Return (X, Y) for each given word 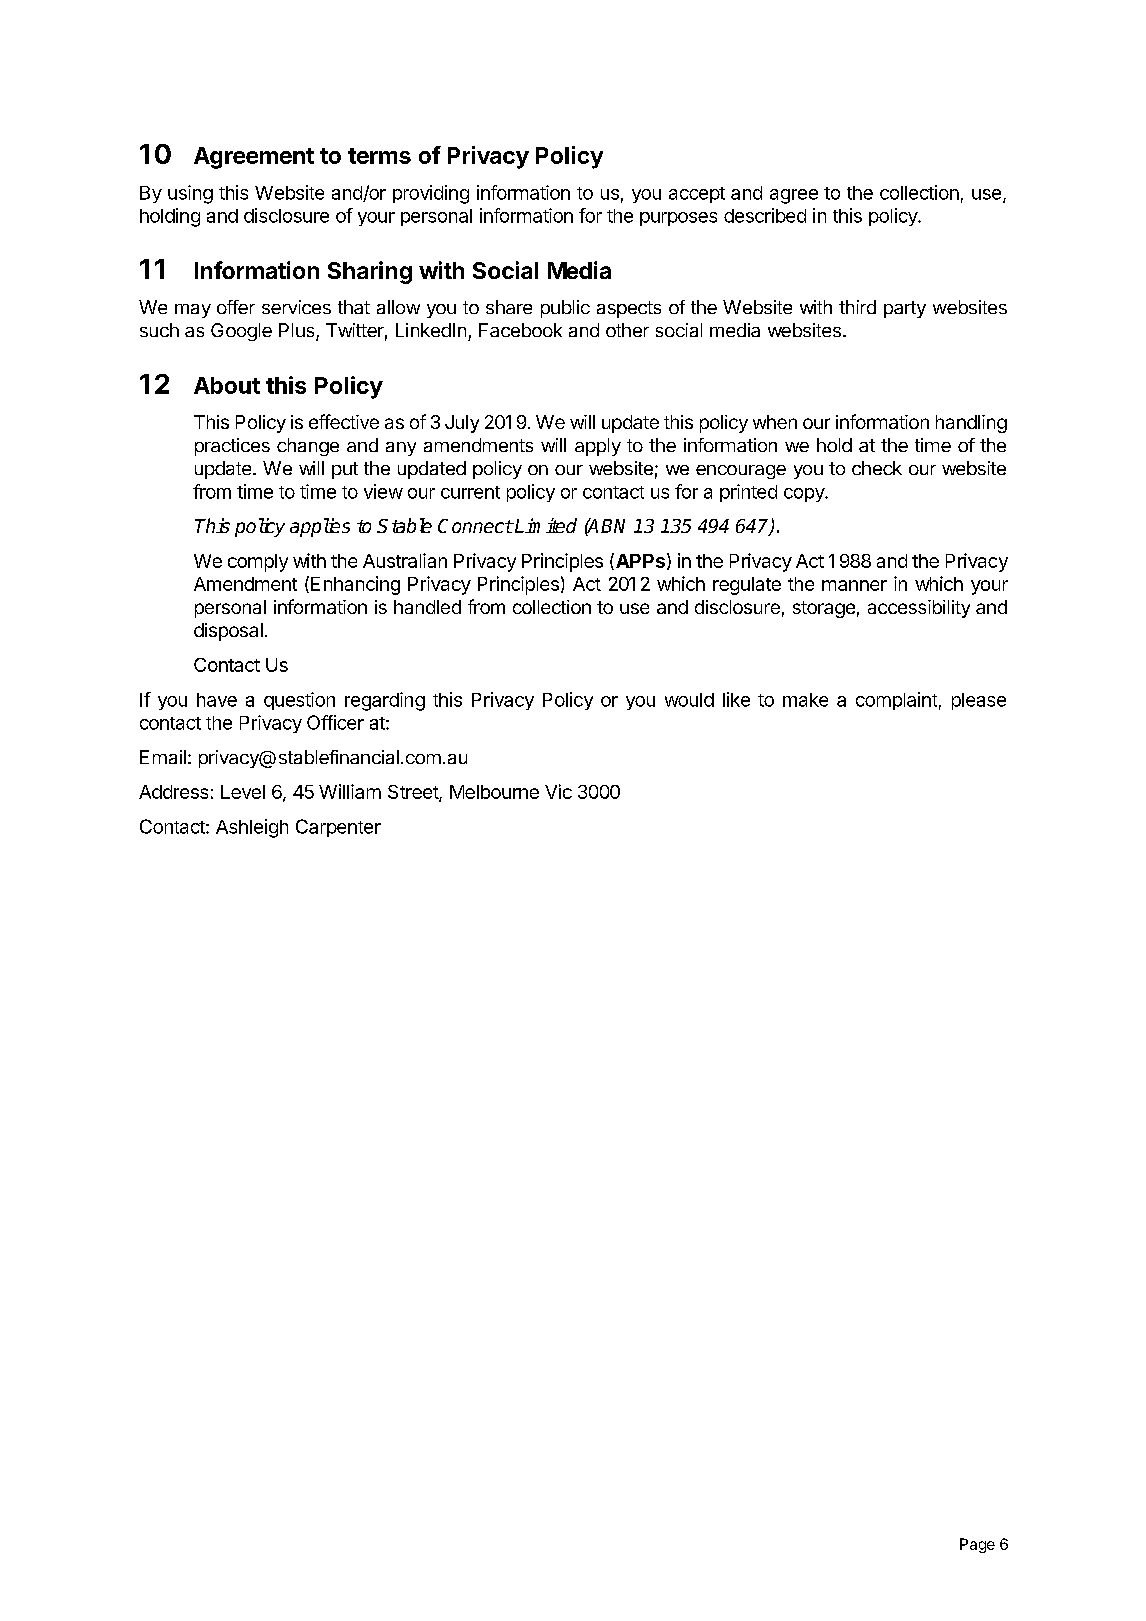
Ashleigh (252, 828)
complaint (896, 701)
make (805, 700)
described (765, 215)
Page (977, 1545)
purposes (678, 219)
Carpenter (338, 828)
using (190, 194)
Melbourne (494, 792)
